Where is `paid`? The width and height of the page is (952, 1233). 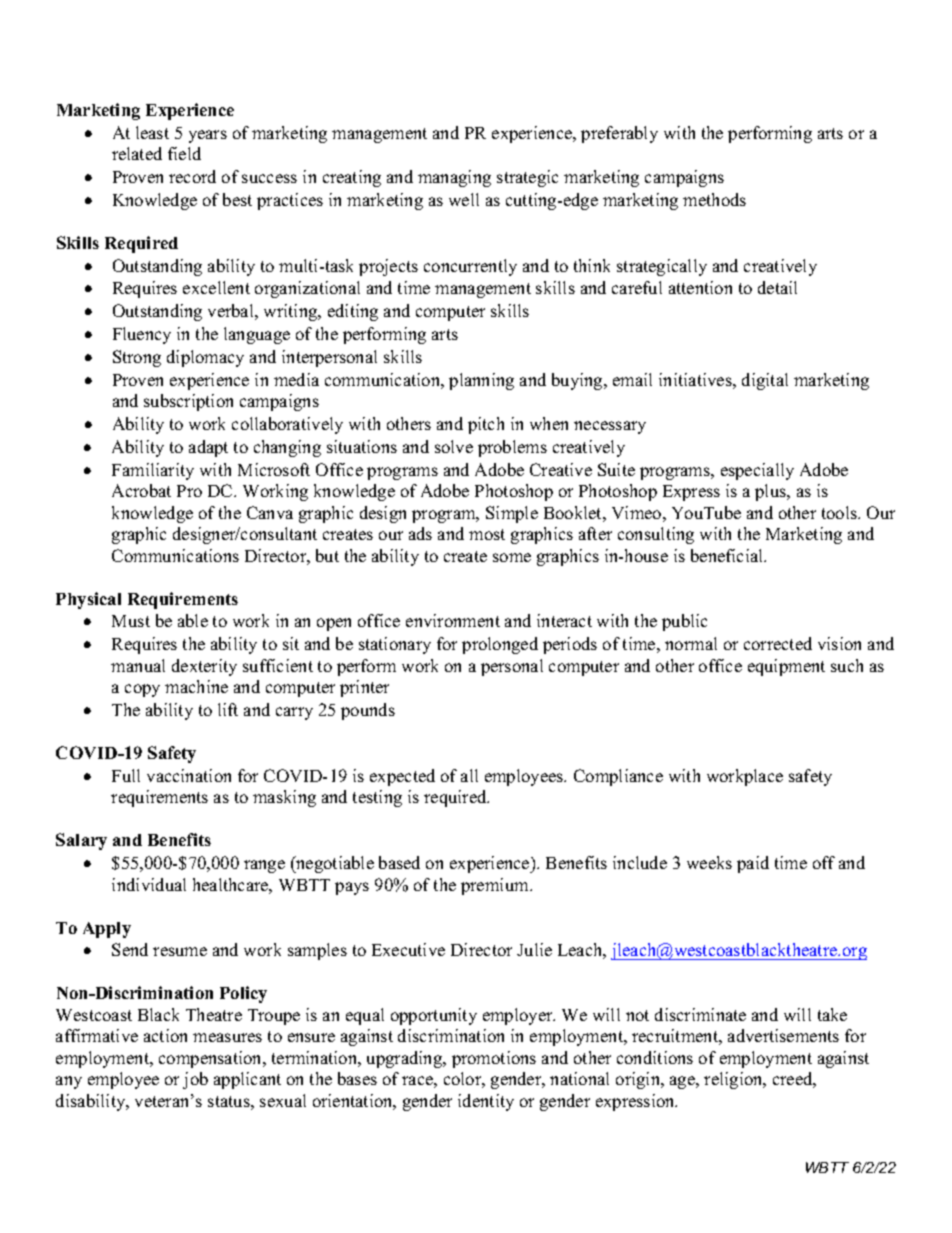
paid is located at coordinates (753, 864).
